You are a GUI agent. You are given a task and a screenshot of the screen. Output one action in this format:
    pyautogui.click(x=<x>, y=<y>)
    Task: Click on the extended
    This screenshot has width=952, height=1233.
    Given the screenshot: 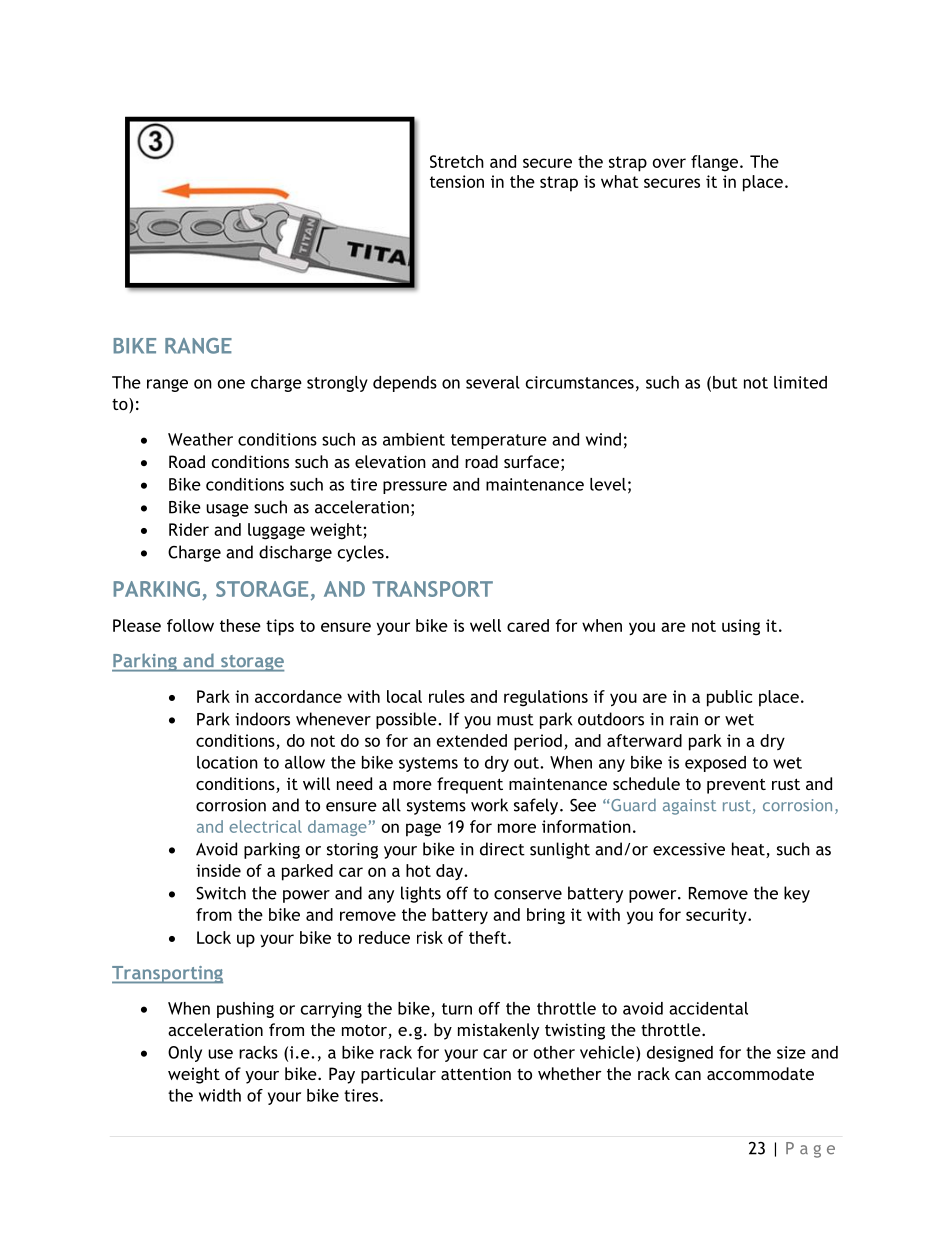 What is the action you would take?
    pyautogui.click(x=472, y=740)
